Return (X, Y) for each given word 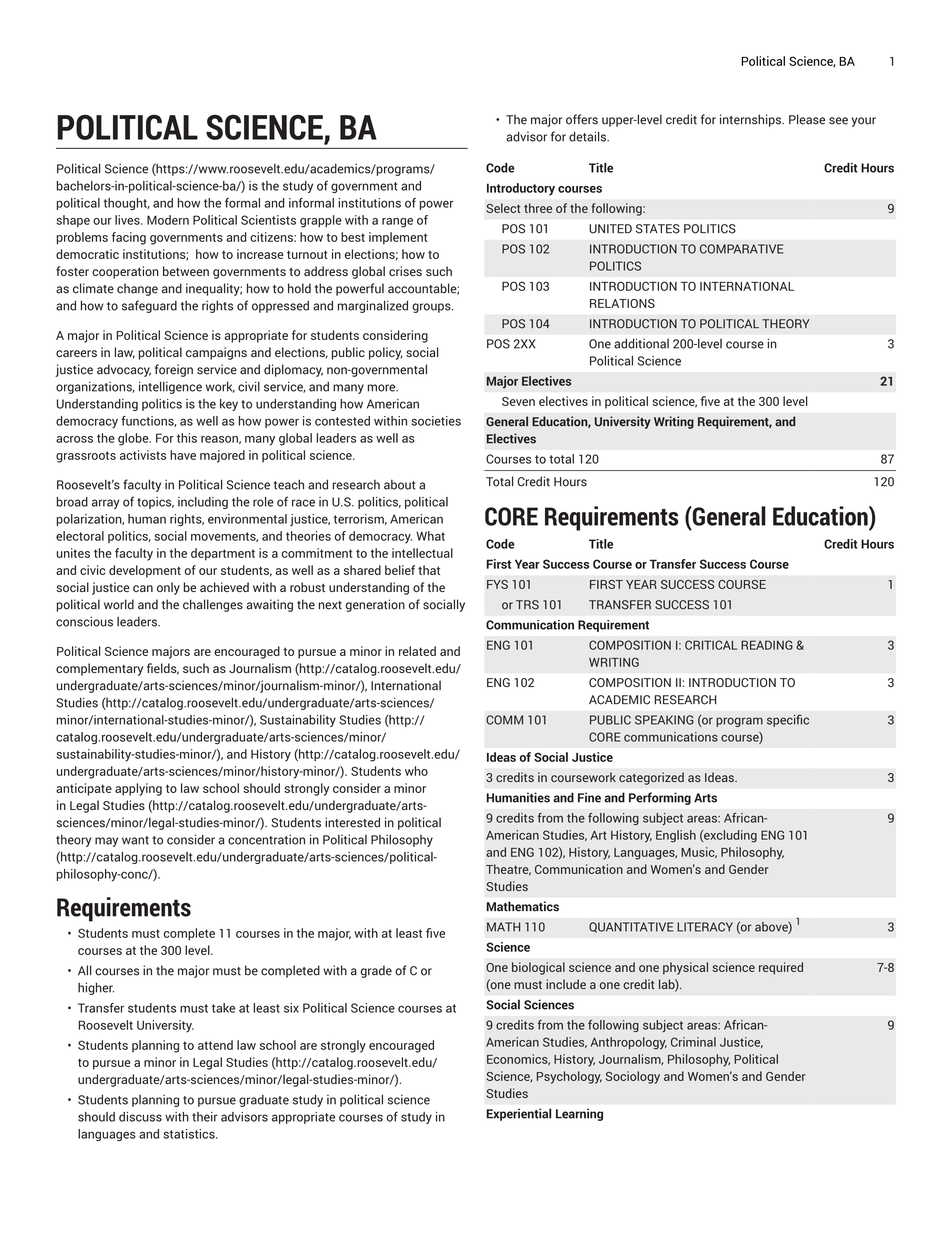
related (417, 651)
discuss (140, 1117)
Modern (168, 220)
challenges (213, 605)
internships (752, 120)
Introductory (521, 189)
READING (767, 645)
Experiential (518, 1114)
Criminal (693, 1042)
